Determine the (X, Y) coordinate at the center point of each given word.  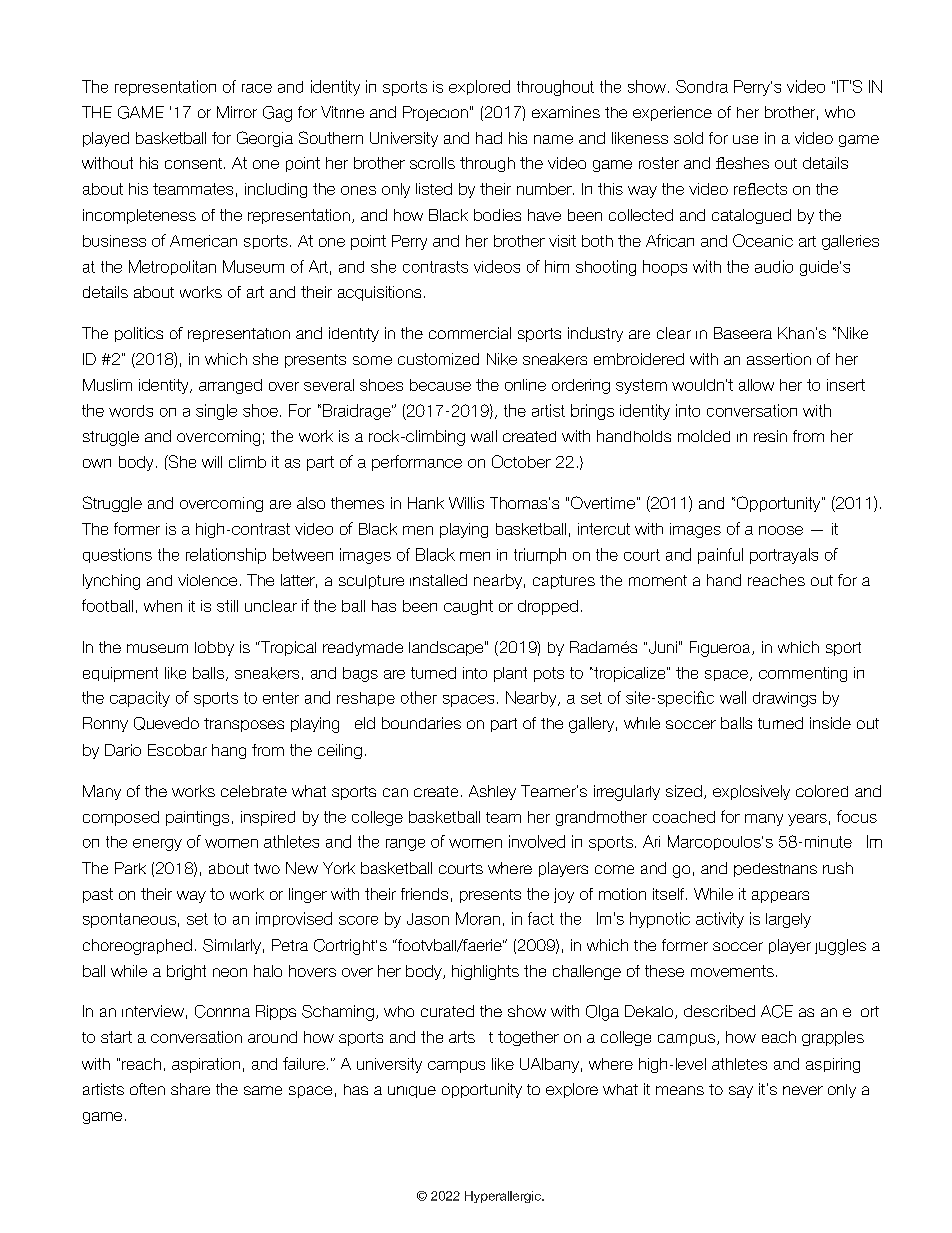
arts (462, 1037)
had (489, 138)
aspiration (206, 1065)
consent (195, 163)
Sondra (702, 86)
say (741, 1092)
